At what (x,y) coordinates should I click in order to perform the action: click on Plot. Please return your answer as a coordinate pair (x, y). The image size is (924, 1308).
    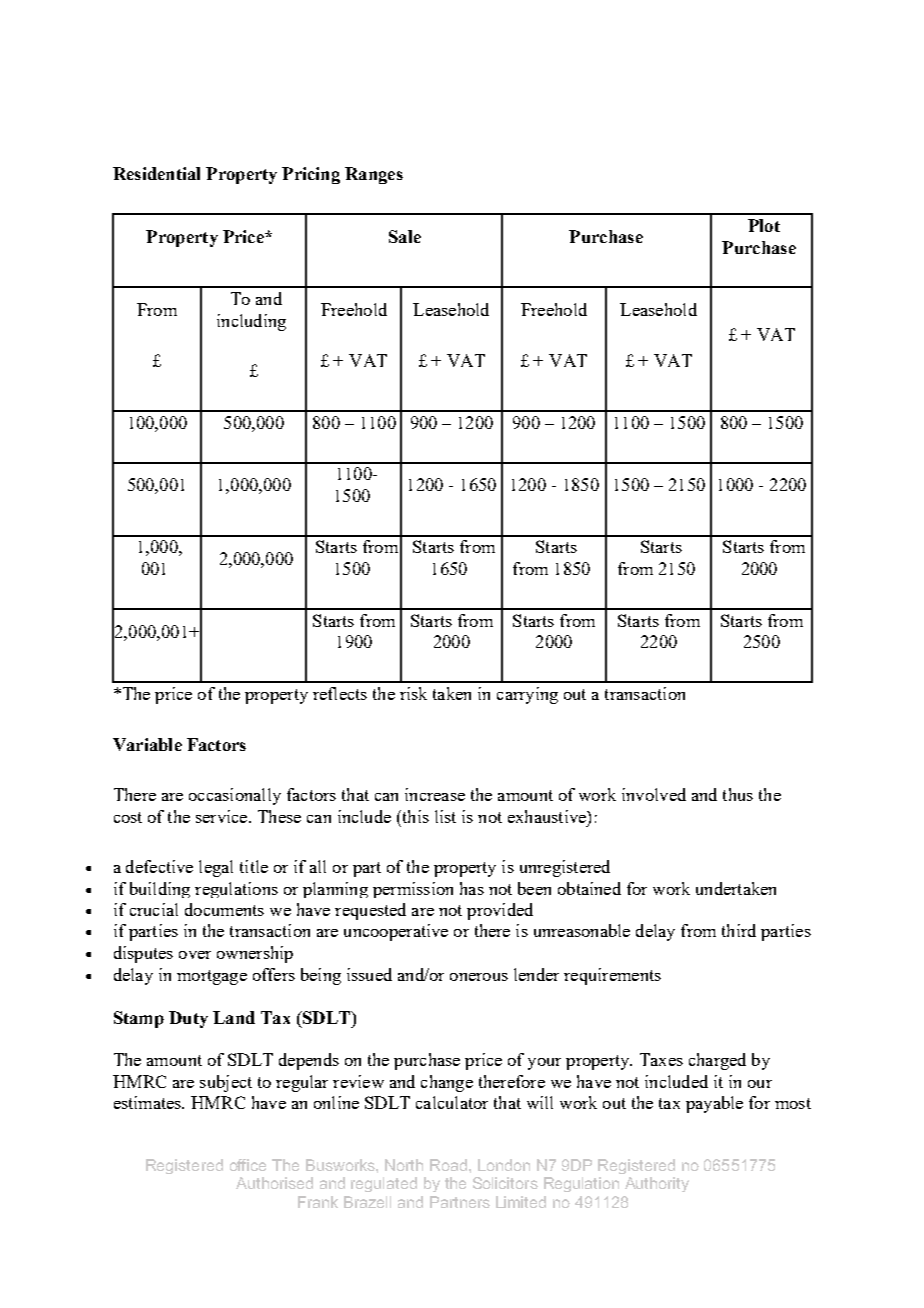
    Looking at the image, I should click on (764, 225).
